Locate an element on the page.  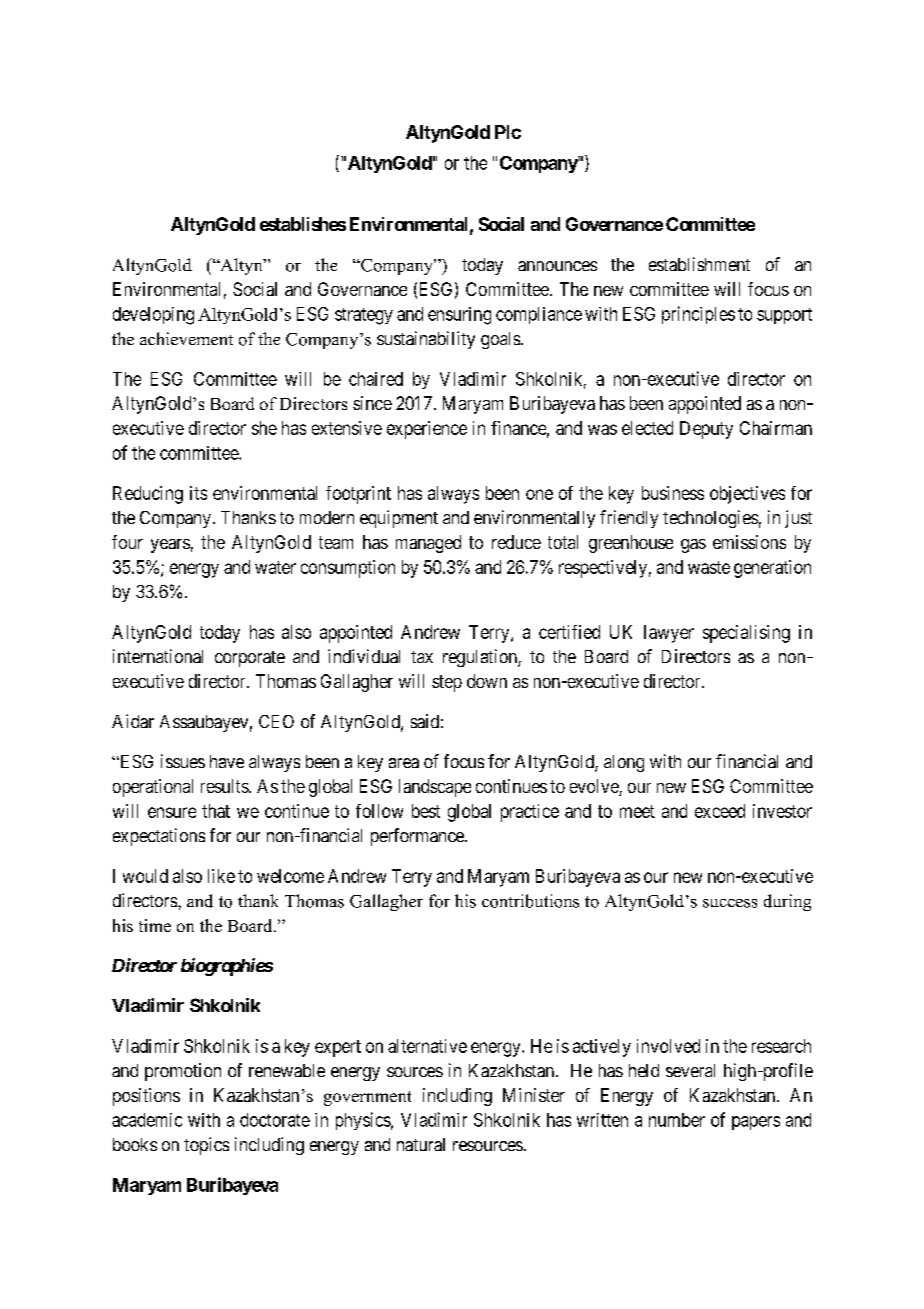
developing is located at coordinates (153, 316).
